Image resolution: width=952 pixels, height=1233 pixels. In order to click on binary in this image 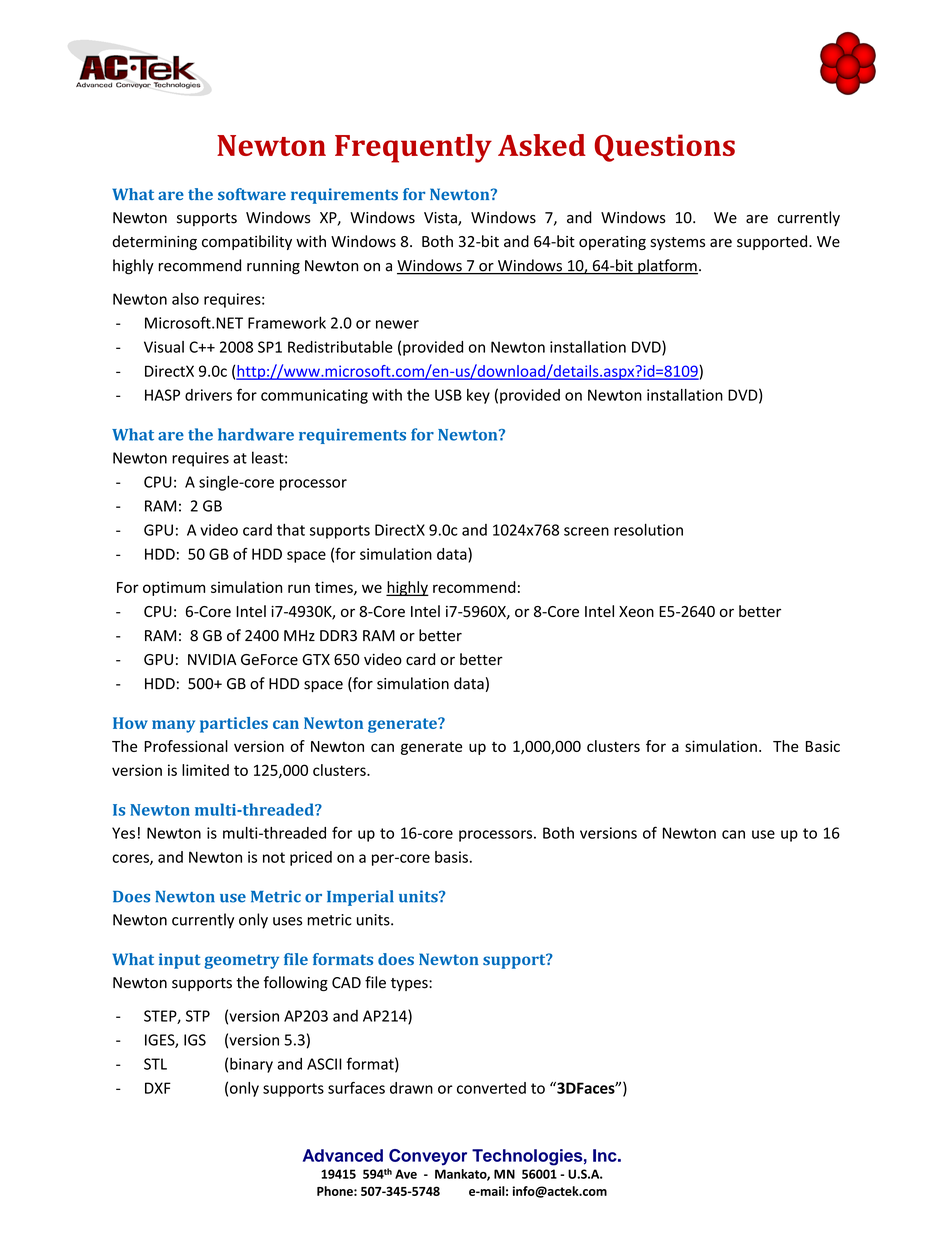, I will do `click(251, 1065)`.
